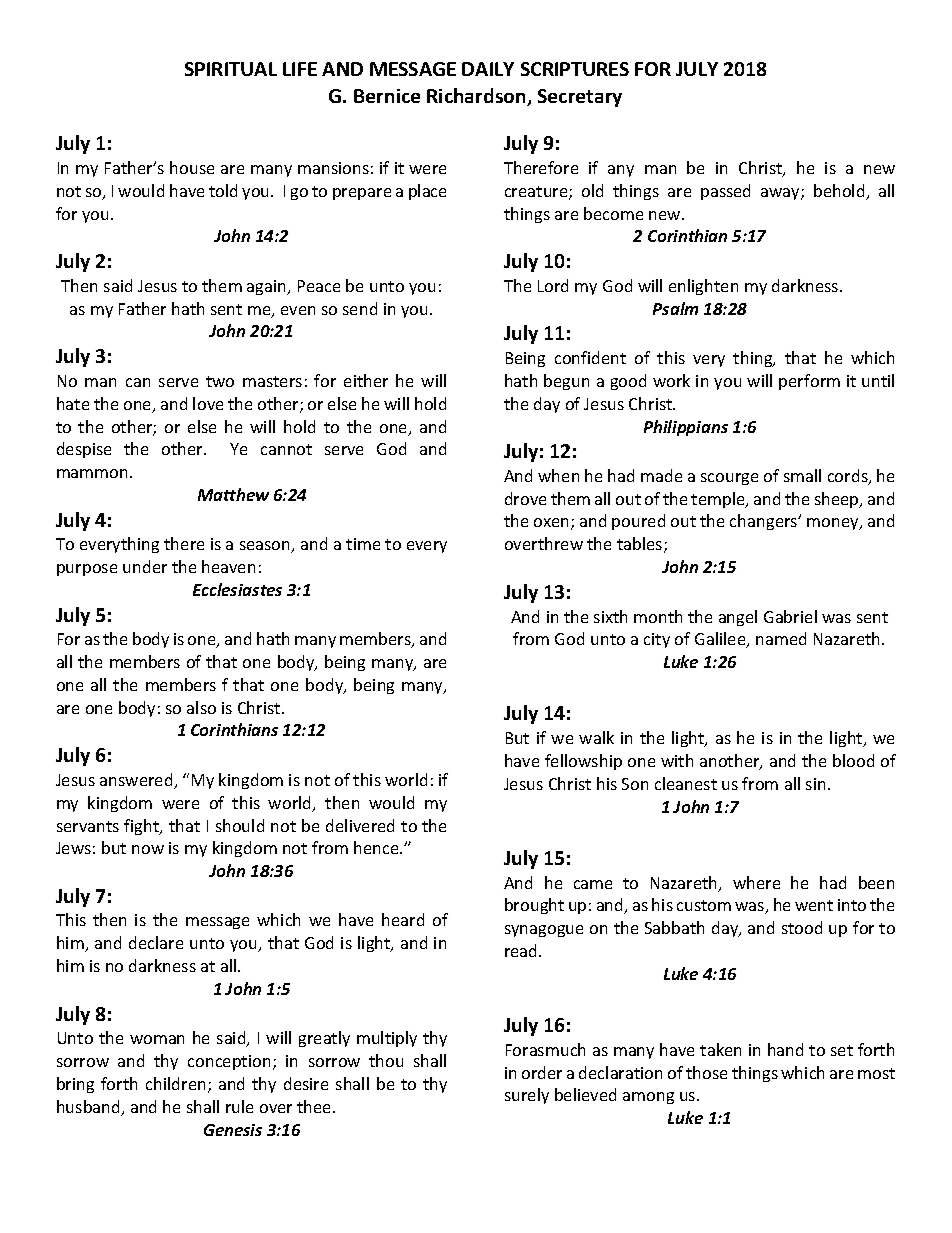 This screenshot has width=952, height=1233. What do you see at coordinates (809, 382) in the screenshot?
I see `perform` at bounding box center [809, 382].
